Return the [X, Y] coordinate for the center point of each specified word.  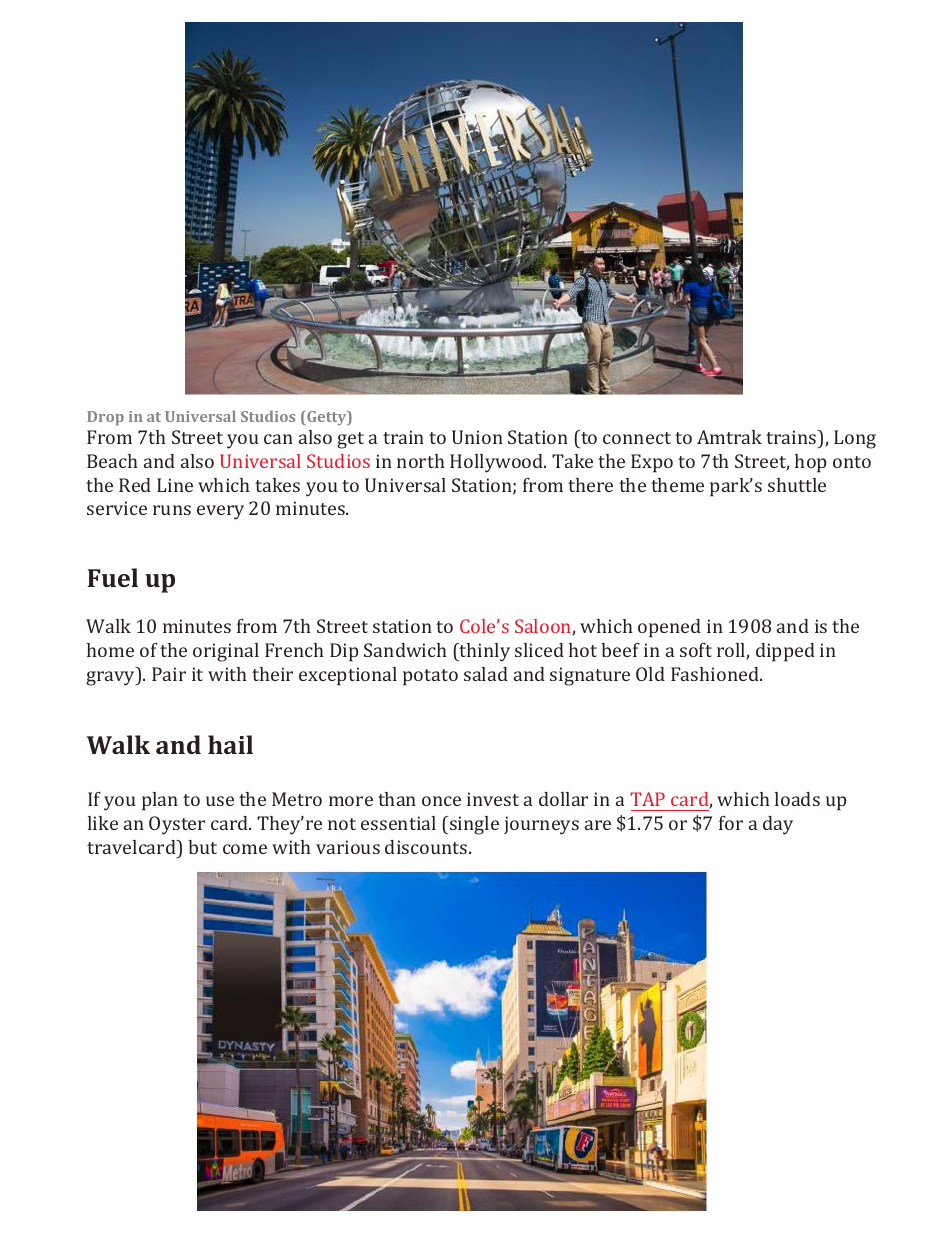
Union [477, 437]
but [202, 847]
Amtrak [729, 437]
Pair [169, 674]
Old [650, 674]
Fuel [112, 577]
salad [486, 674]
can [278, 439]
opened [669, 628]
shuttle [797, 485]
